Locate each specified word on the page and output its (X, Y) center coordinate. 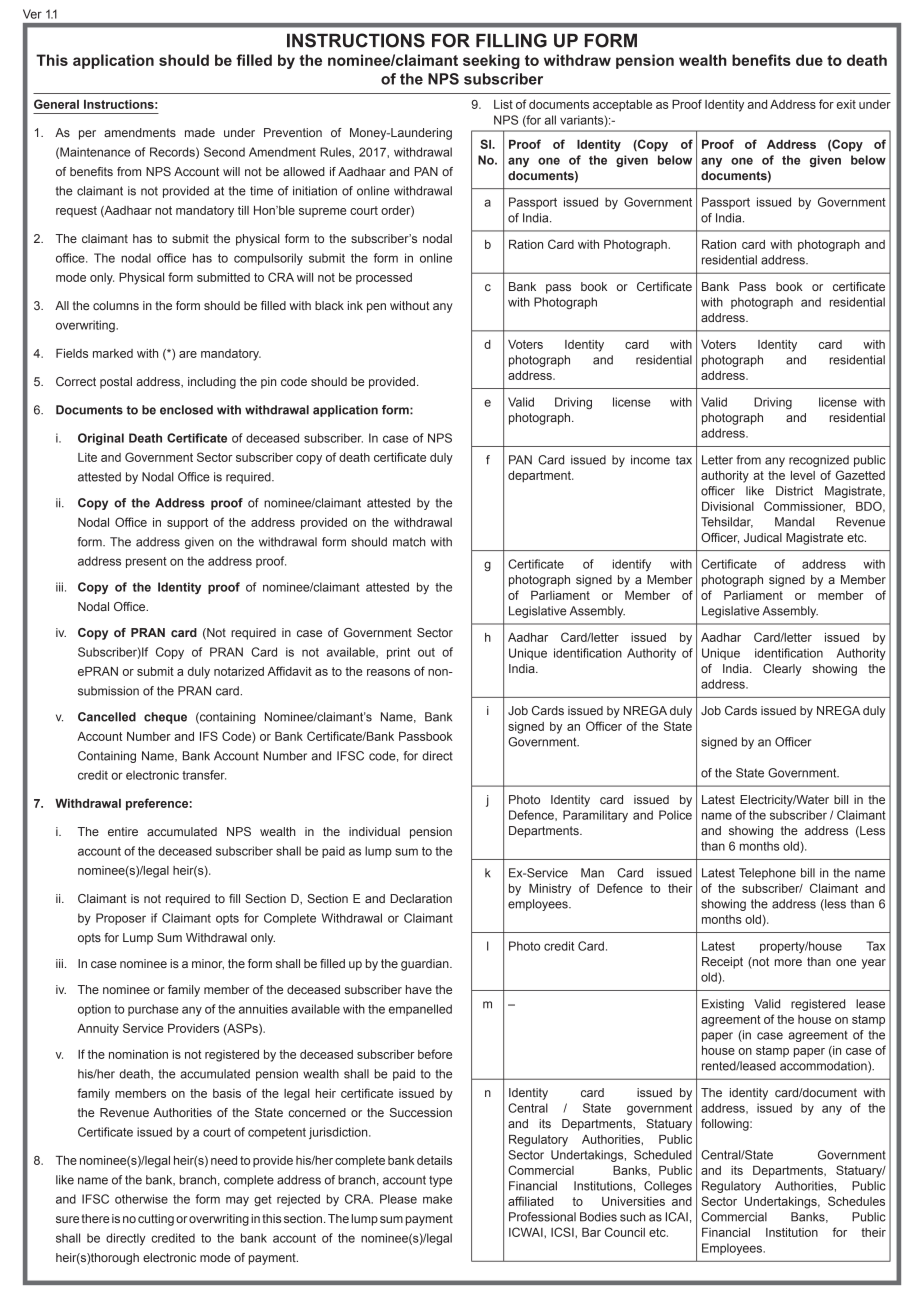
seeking (491, 61)
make (437, 1199)
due (809, 60)
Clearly (782, 670)
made (200, 132)
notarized (239, 671)
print (398, 653)
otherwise (141, 1199)
